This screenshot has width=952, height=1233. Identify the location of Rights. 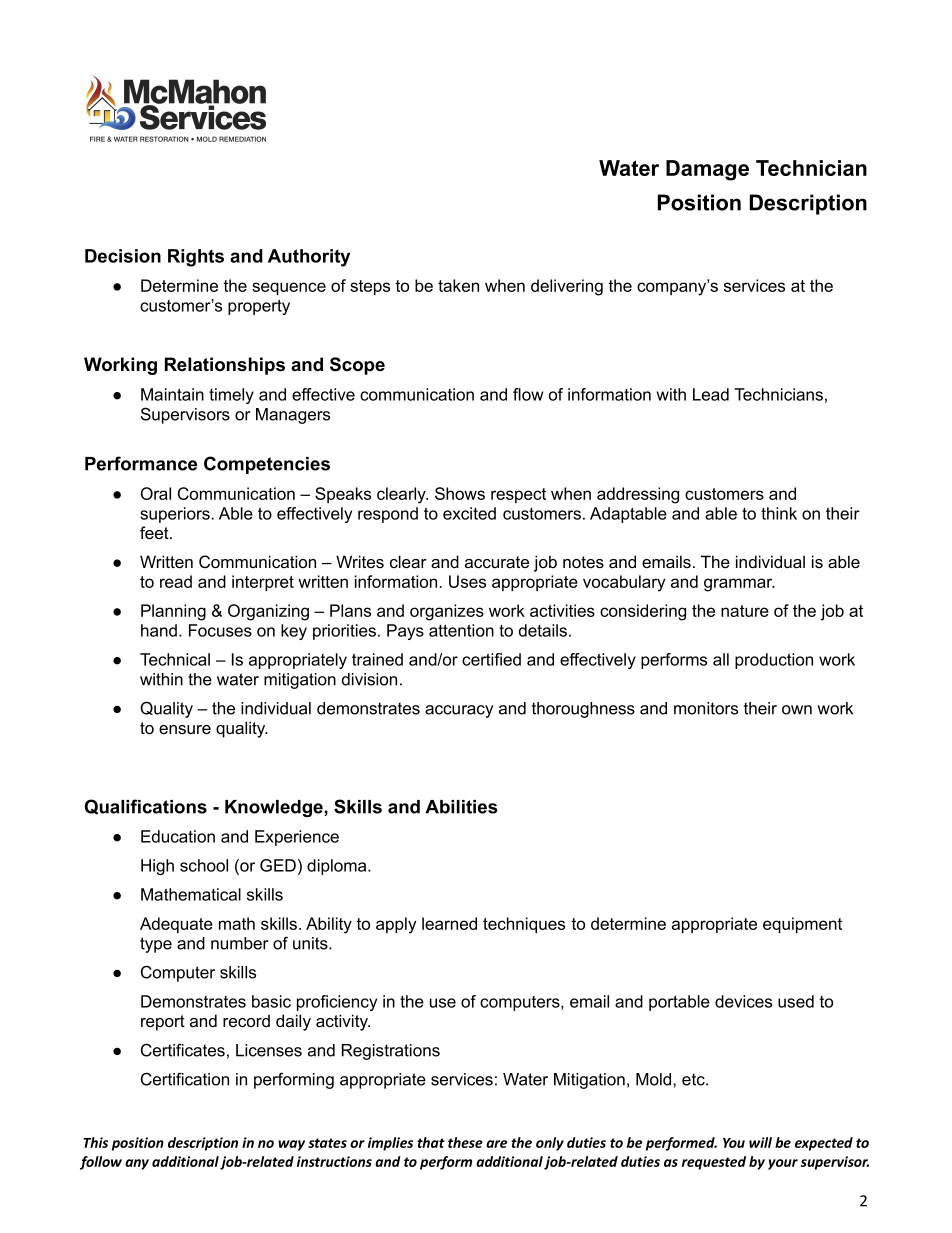
(196, 258).
